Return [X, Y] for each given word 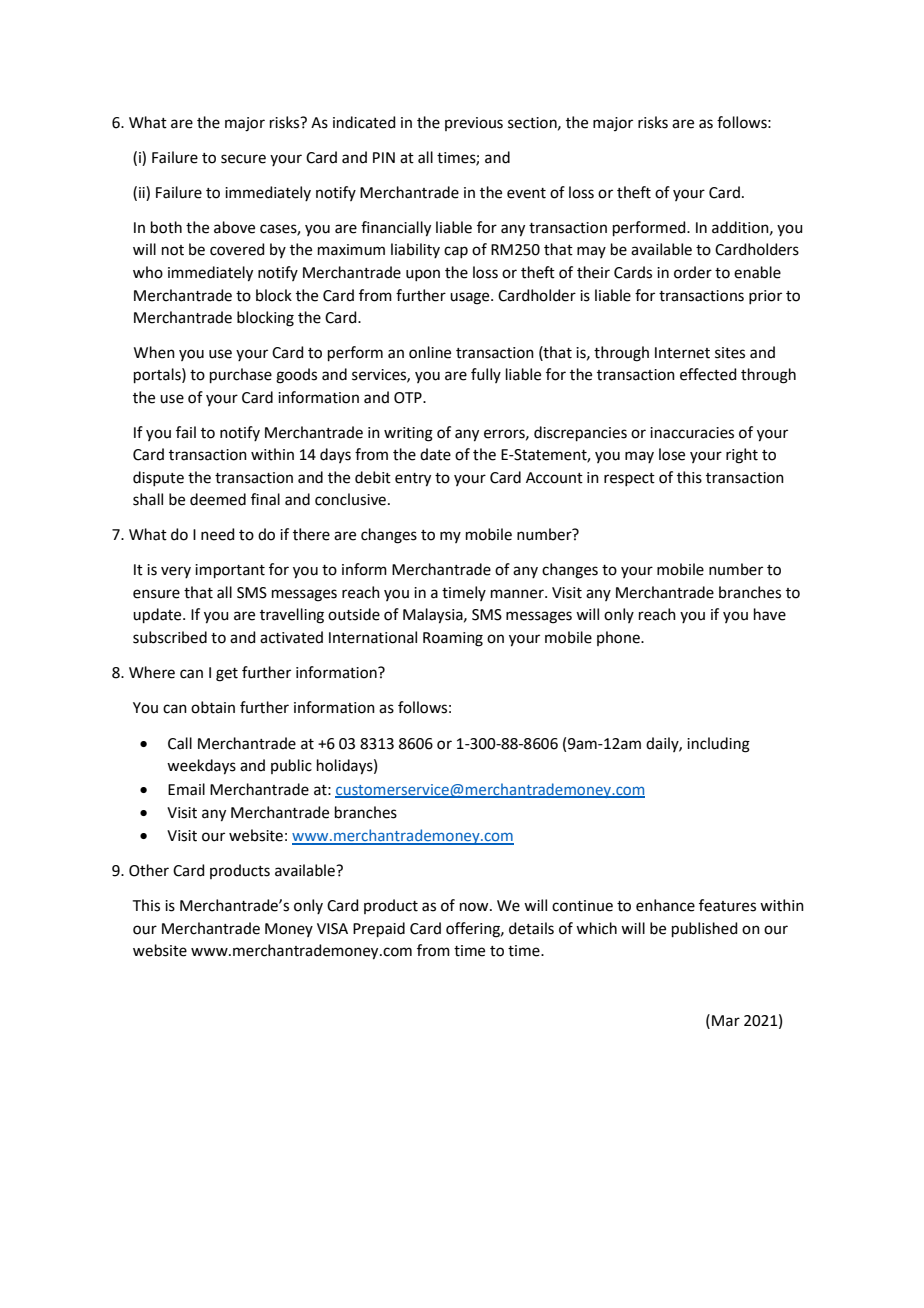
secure [243, 159]
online [430, 352]
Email [186, 789]
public [291, 766]
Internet [682, 353]
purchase [241, 375]
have [770, 614]
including [718, 745]
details [531, 928]
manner [518, 594]
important [230, 571]
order [693, 272]
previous [474, 124]
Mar [726, 1021]
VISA [332, 929]
